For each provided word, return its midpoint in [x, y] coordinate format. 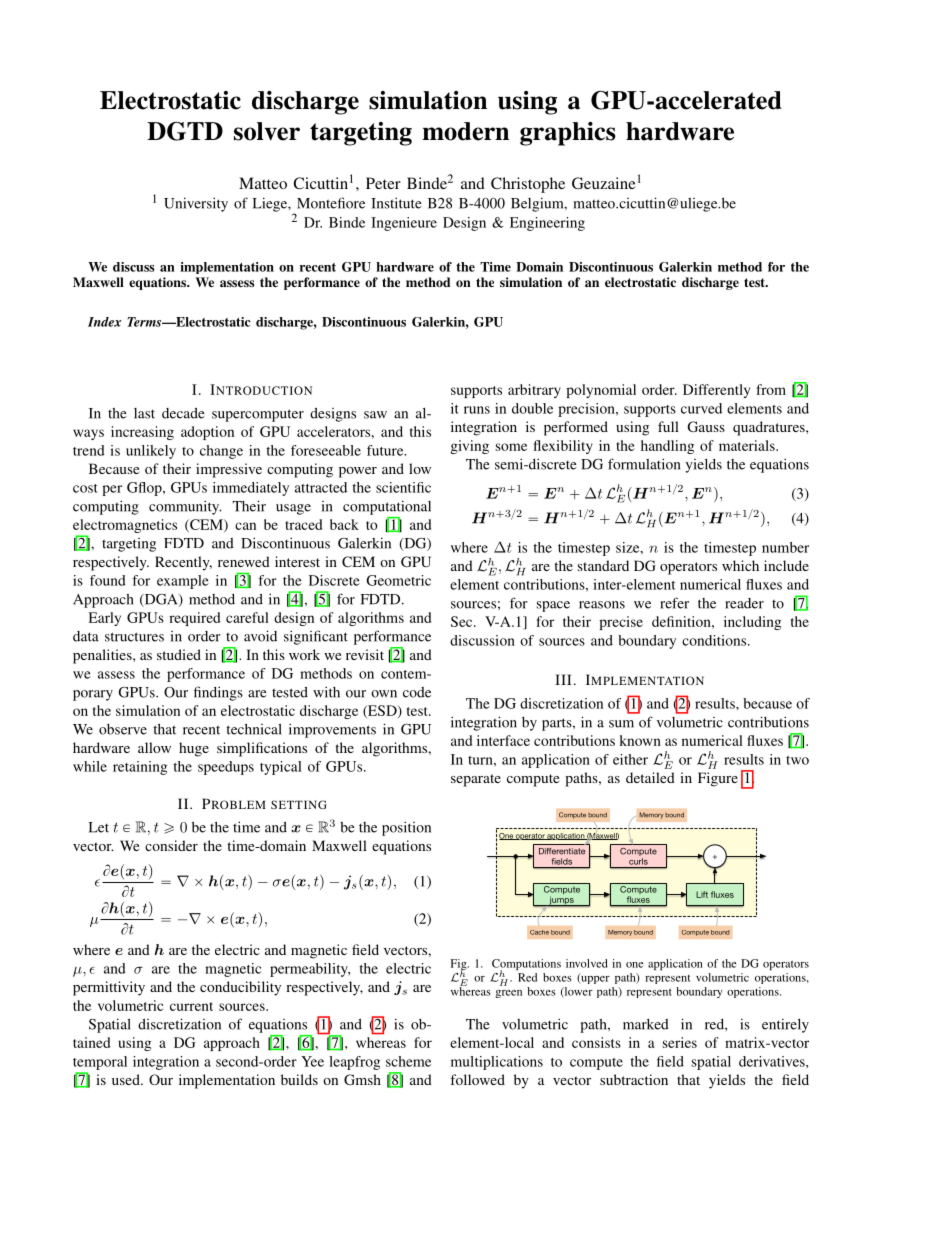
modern [465, 131]
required [194, 619]
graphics [568, 134]
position [406, 828]
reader [744, 603]
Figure [718, 779]
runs [477, 410]
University [196, 204]
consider [171, 845]
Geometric [398, 580]
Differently [716, 391]
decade [183, 413]
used [127, 1079]
